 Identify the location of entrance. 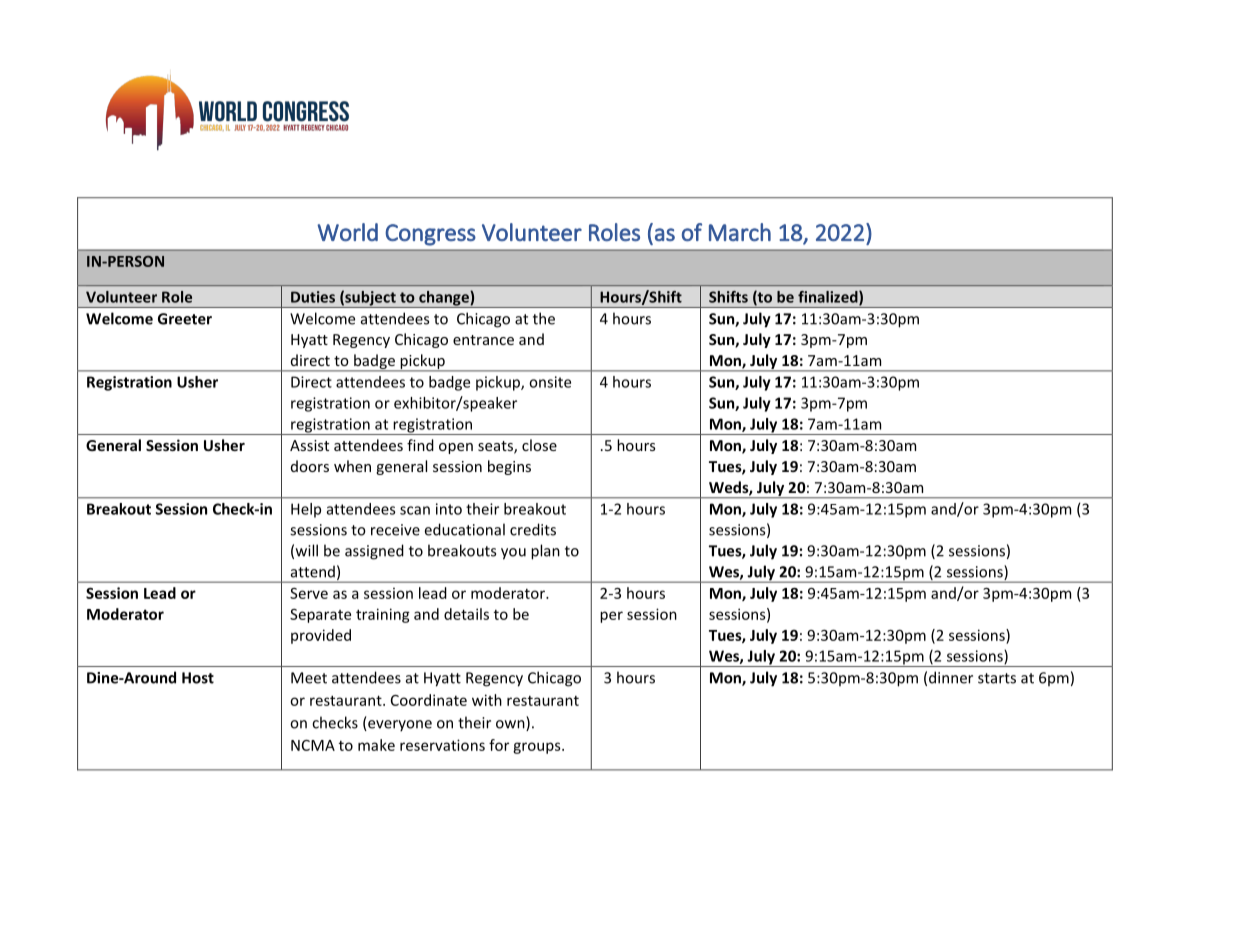
(483, 340).
